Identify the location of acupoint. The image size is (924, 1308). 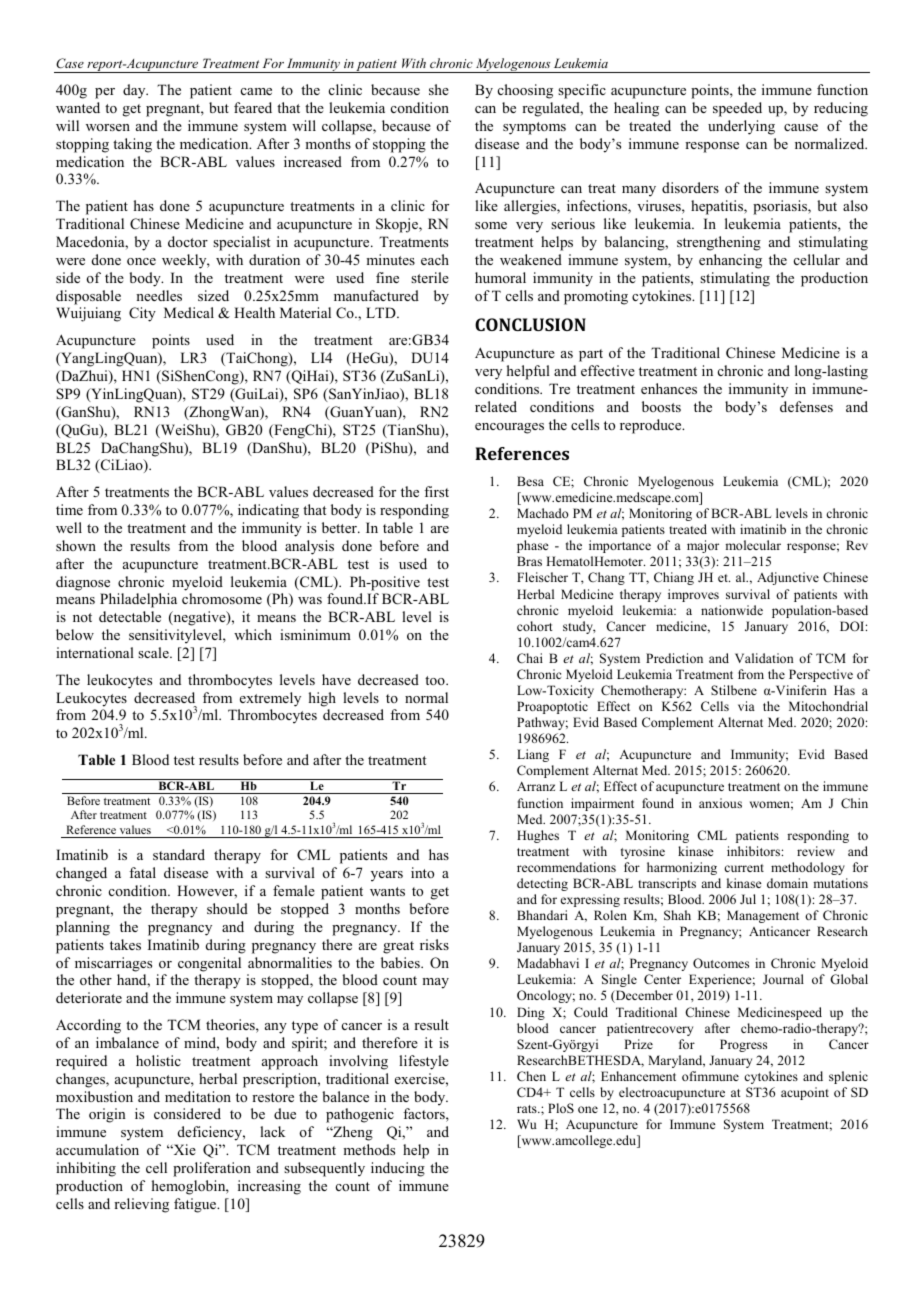
(805, 1093).
